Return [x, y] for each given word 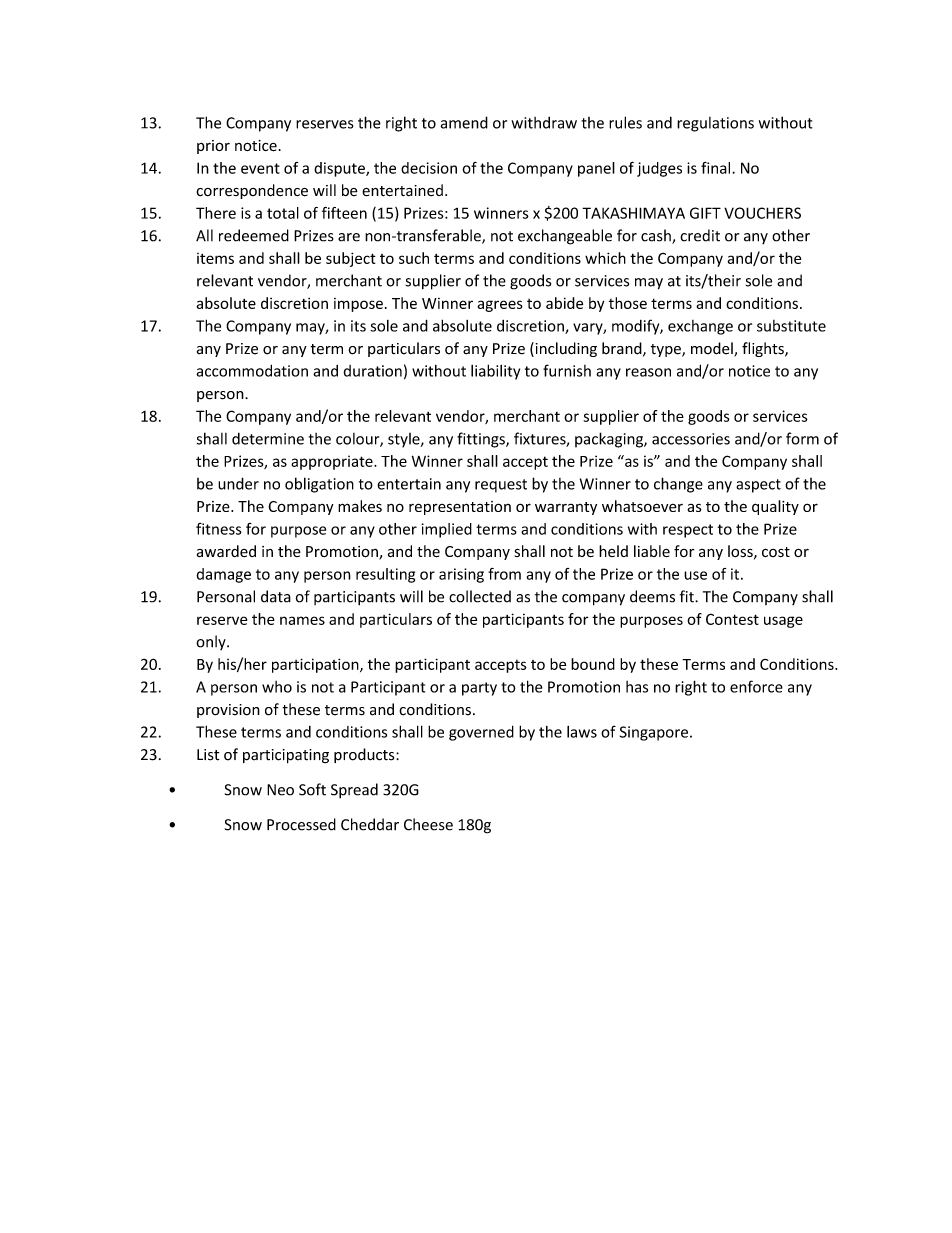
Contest [732, 619]
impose [358, 305]
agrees [500, 306]
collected [480, 596]
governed [481, 733]
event [260, 168]
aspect [758, 486]
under [238, 483]
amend [464, 122]
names [302, 620]
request [501, 486]
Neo [280, 790]
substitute [791, 326]
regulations [715, 124]
